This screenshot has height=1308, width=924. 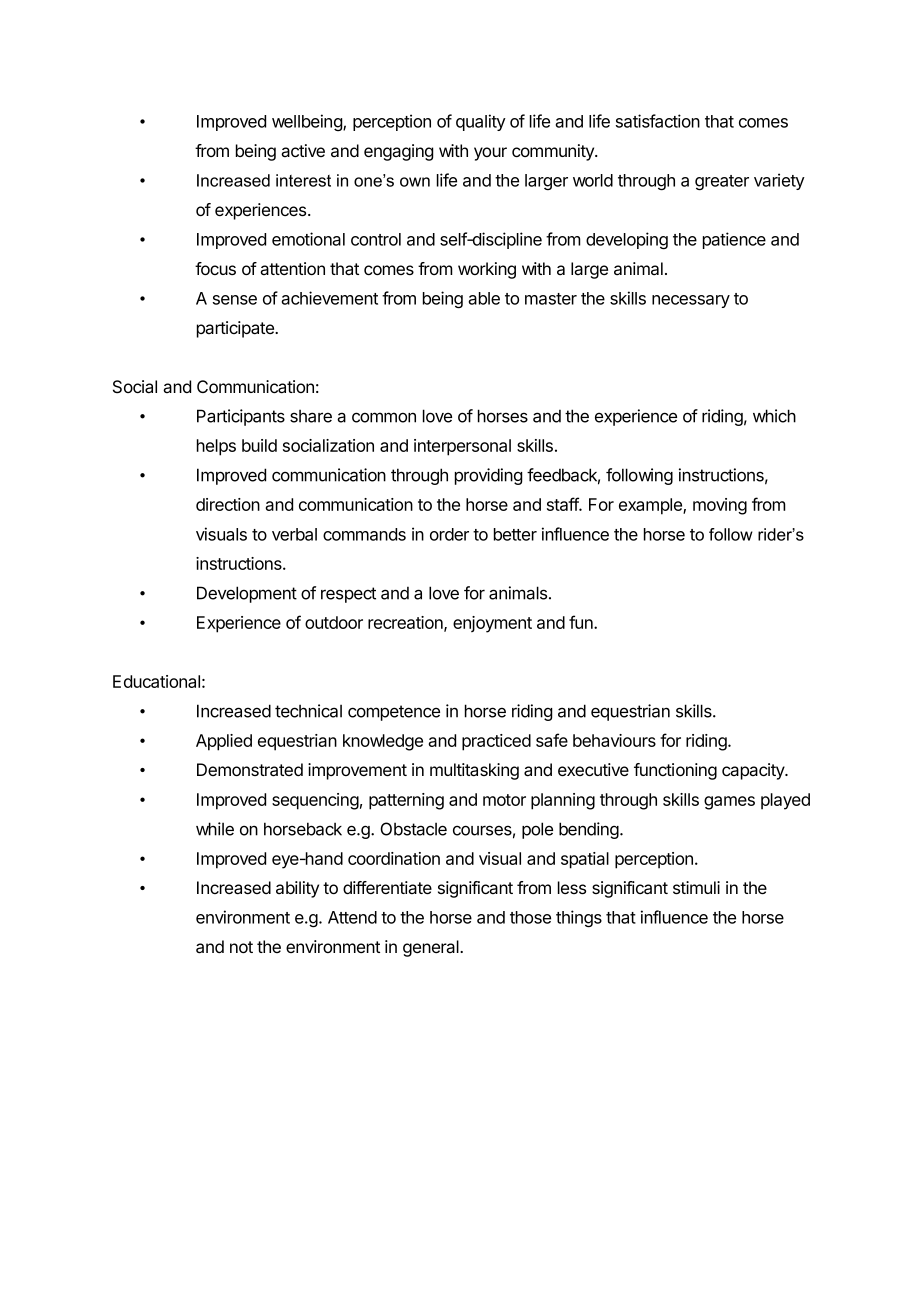 I want to click on active, so click(x=303, y=150).
